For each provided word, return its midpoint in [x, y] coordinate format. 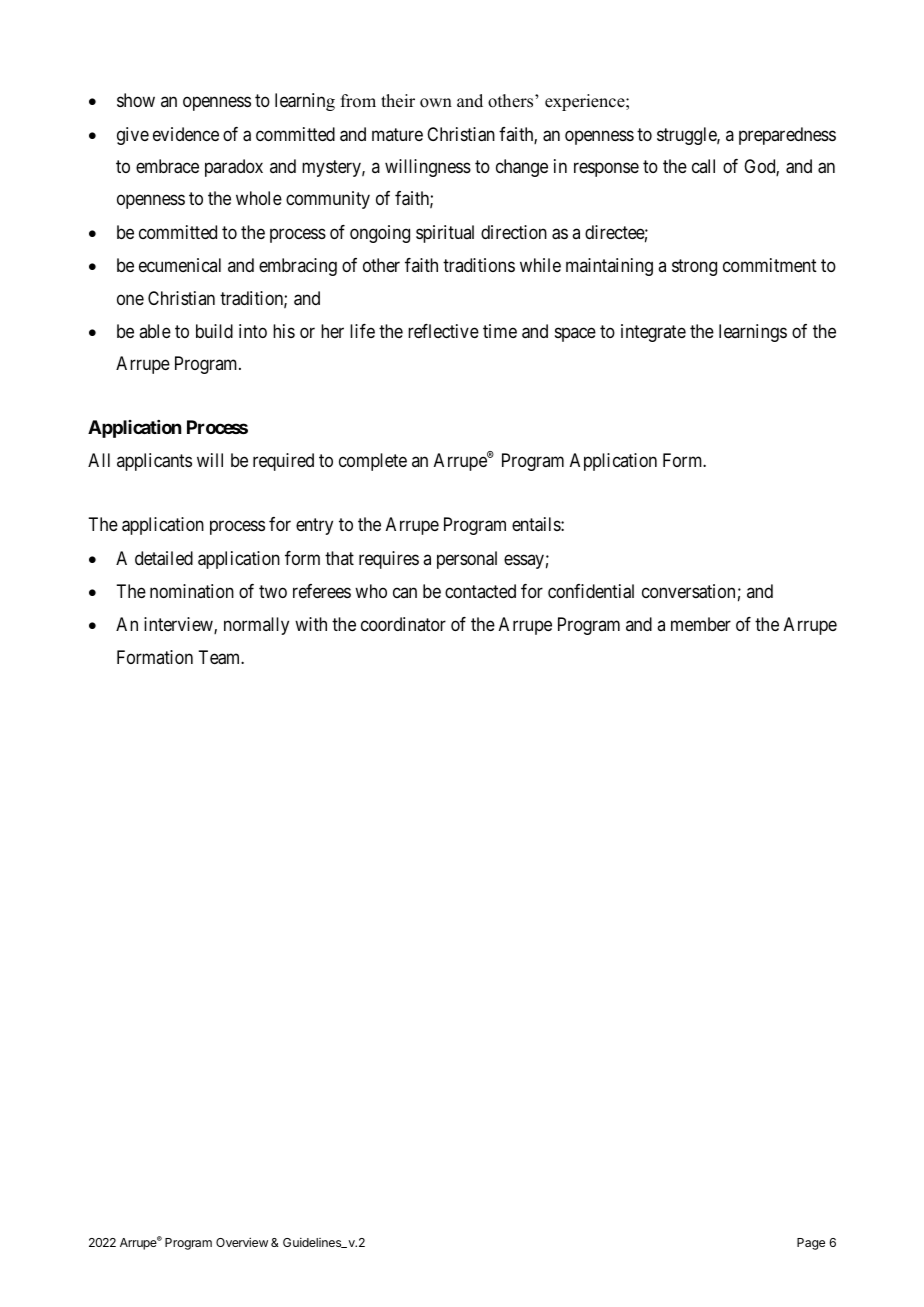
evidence [186, 134]
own [436, 103]
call [703, 166]
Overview [242, 1242]
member [701, 624]
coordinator [403, 624]
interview [179, 625]
